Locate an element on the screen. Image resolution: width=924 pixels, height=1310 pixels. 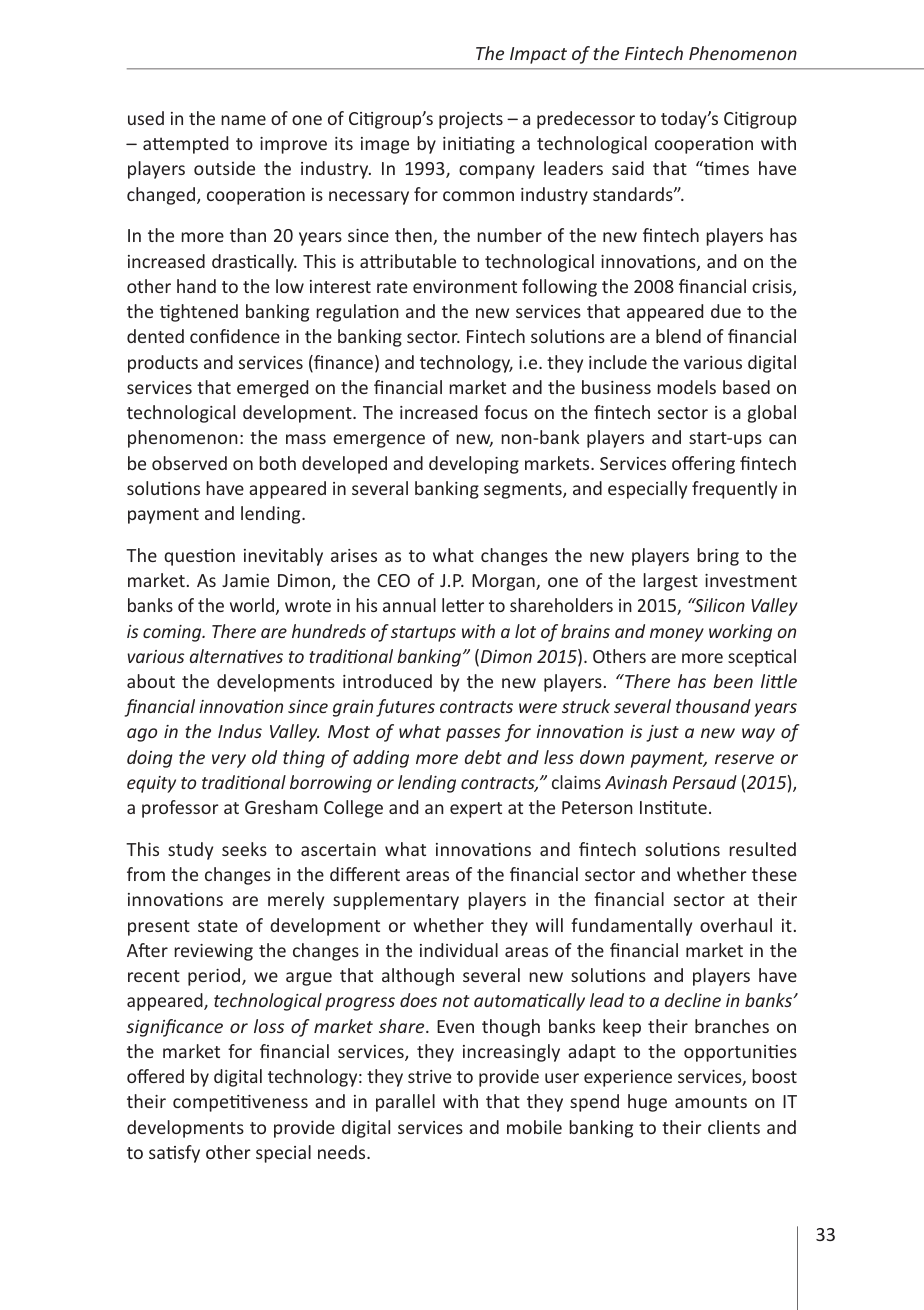
world is located at coordinates (252, 605).
